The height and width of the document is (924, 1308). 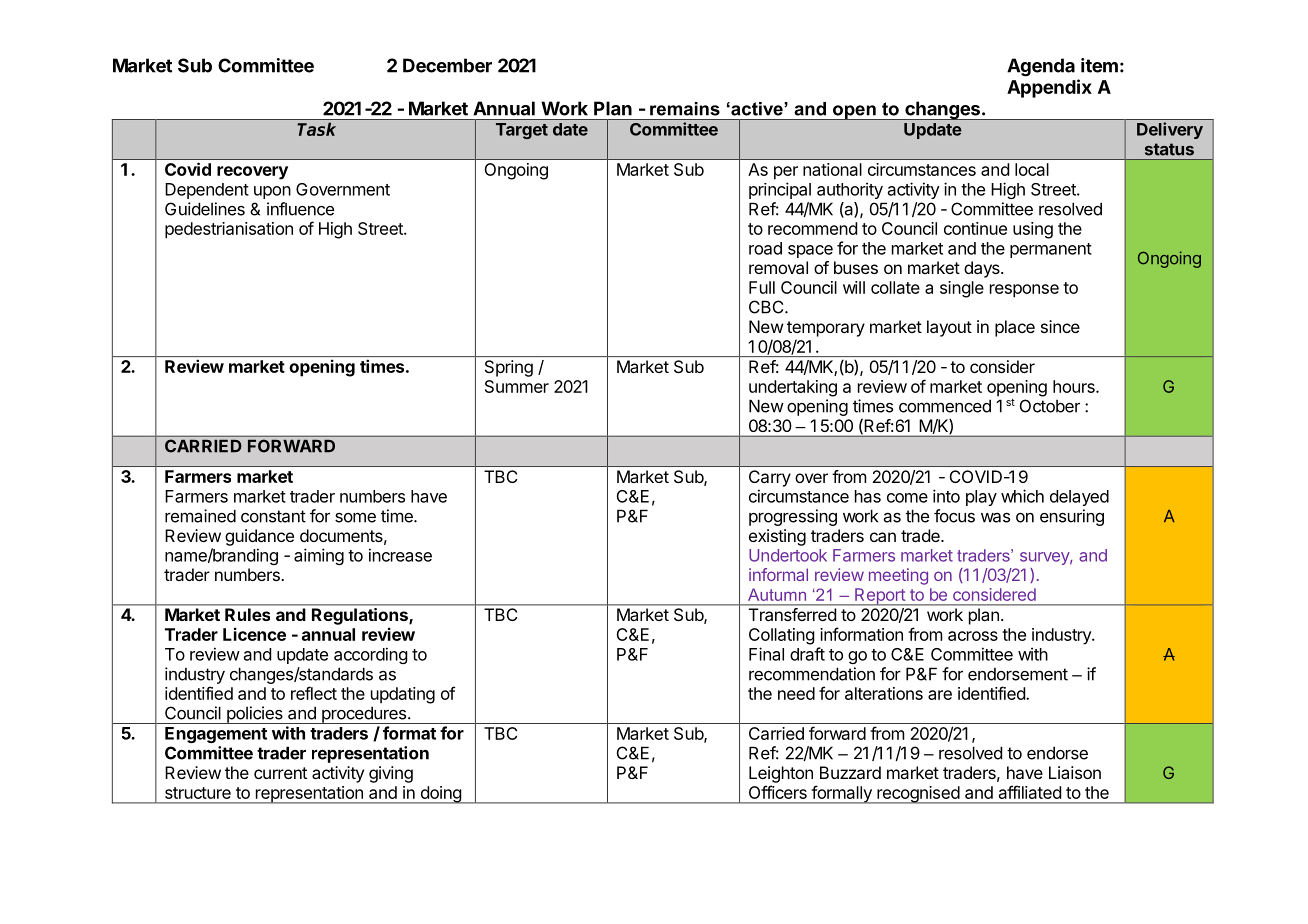 What do you see at coordinates (781, 774) in the document?
I see `Leighton` at bounding box center [781, 774].
